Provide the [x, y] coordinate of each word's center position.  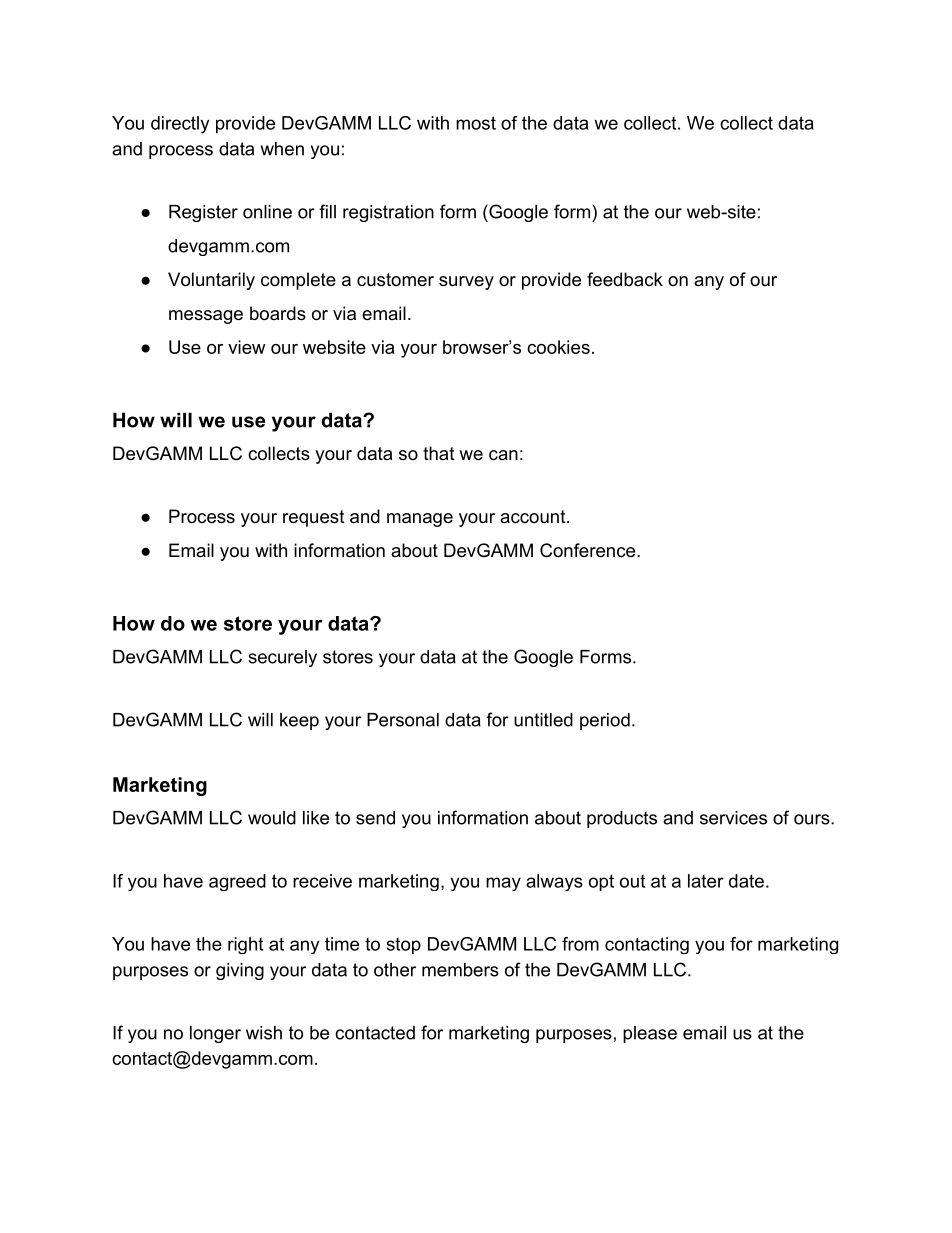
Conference [587, 550]
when [282, 149]
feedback [625, 279]
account [534, 517]
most [476, 123]
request [314, 518]
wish [264, 1033]
